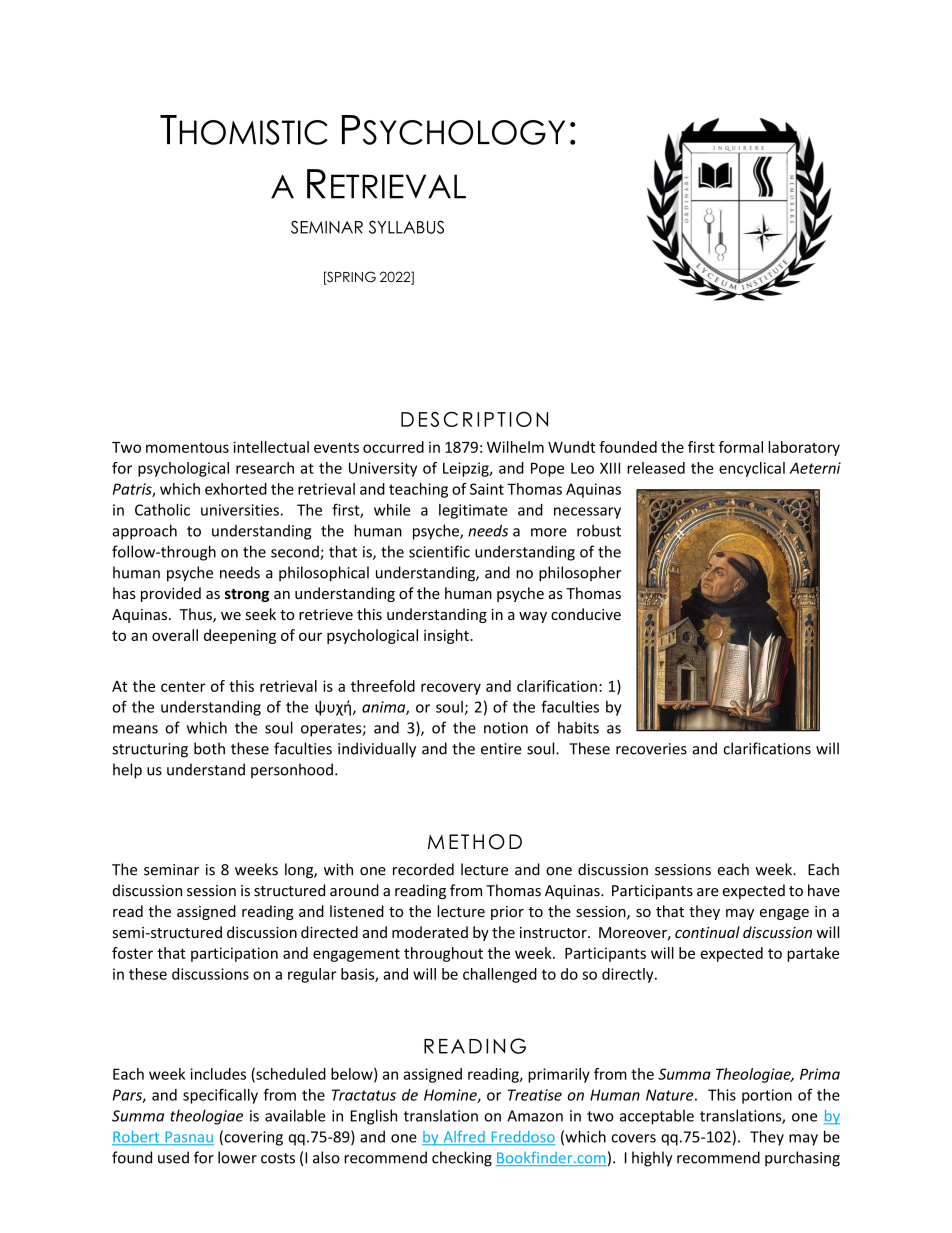 The width and height of the page is (952, 1233). I want to click on Saint, so click(487, 489).
